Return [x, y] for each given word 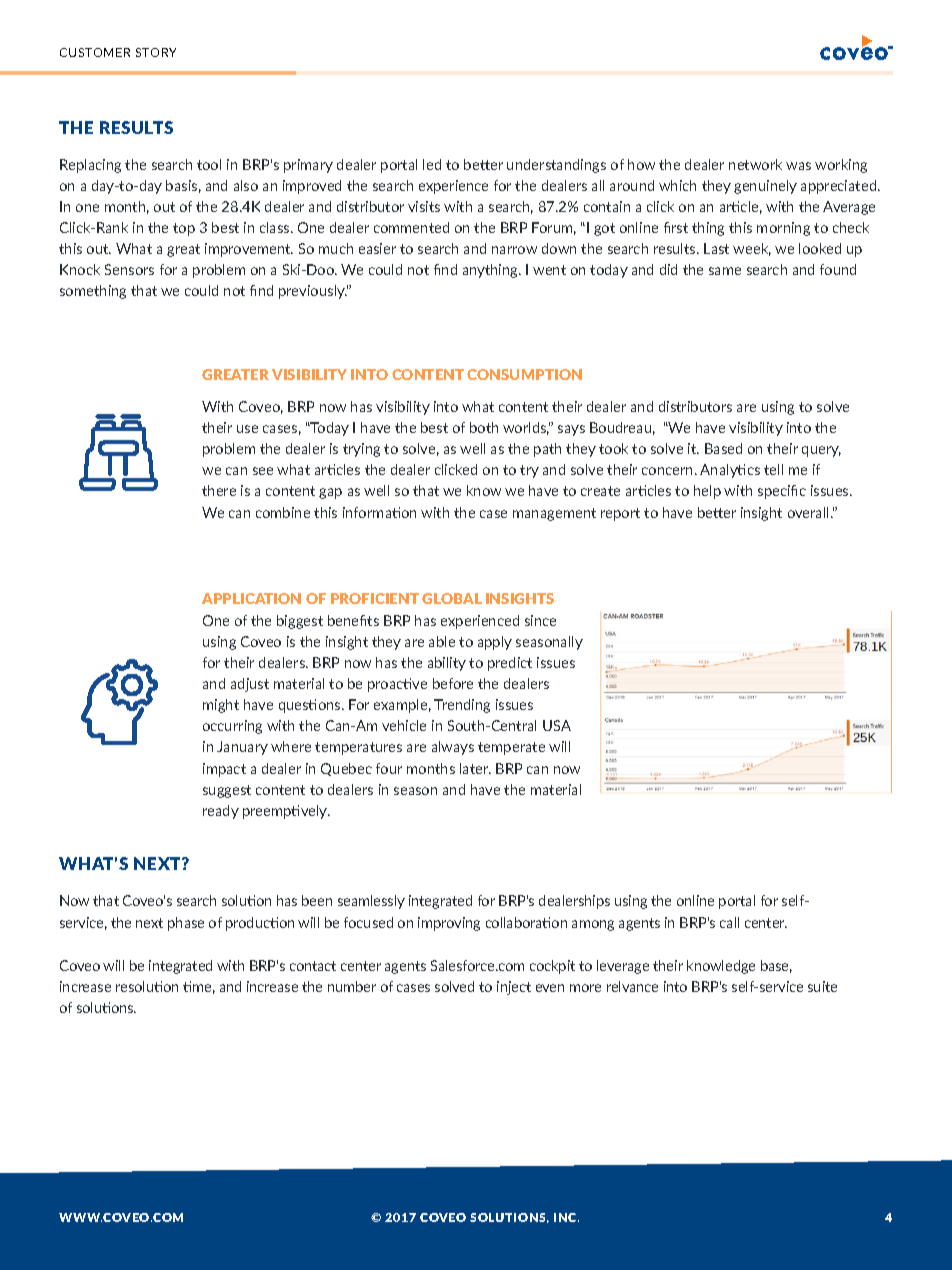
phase [186, 924]
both [484, 427]
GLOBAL [452, 598]
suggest [227, 791]
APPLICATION [251, 598]
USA [557, 725]
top [184, 229]
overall [810, 512]
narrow [514, 250]
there [219, 490]
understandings [556, 166]
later [475, 768]
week [752, 249]
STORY [156, 52]
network [755, 164]
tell [773, 469]
